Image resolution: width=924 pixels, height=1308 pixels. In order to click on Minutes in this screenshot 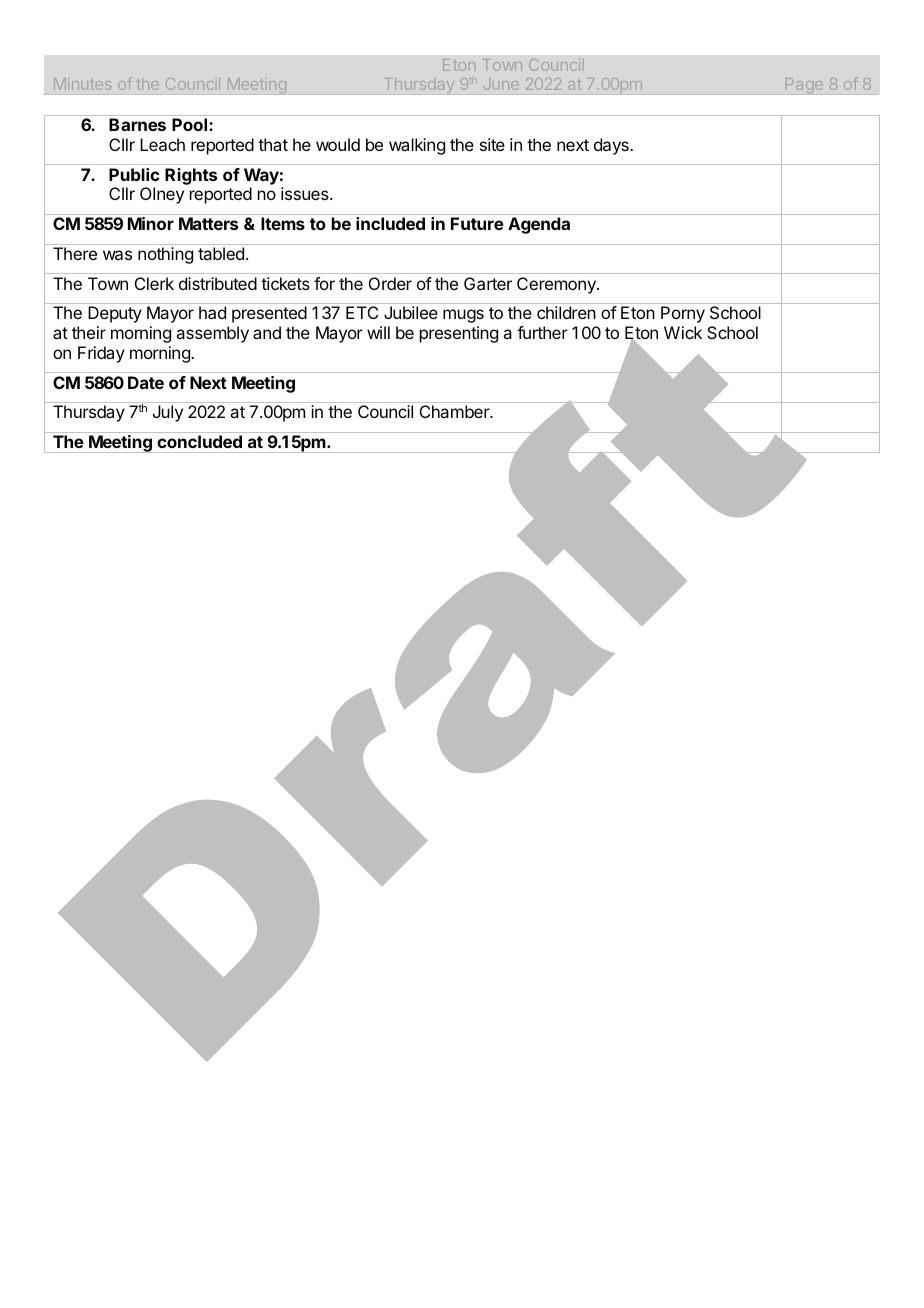, I will do `click(82, 84)`.
